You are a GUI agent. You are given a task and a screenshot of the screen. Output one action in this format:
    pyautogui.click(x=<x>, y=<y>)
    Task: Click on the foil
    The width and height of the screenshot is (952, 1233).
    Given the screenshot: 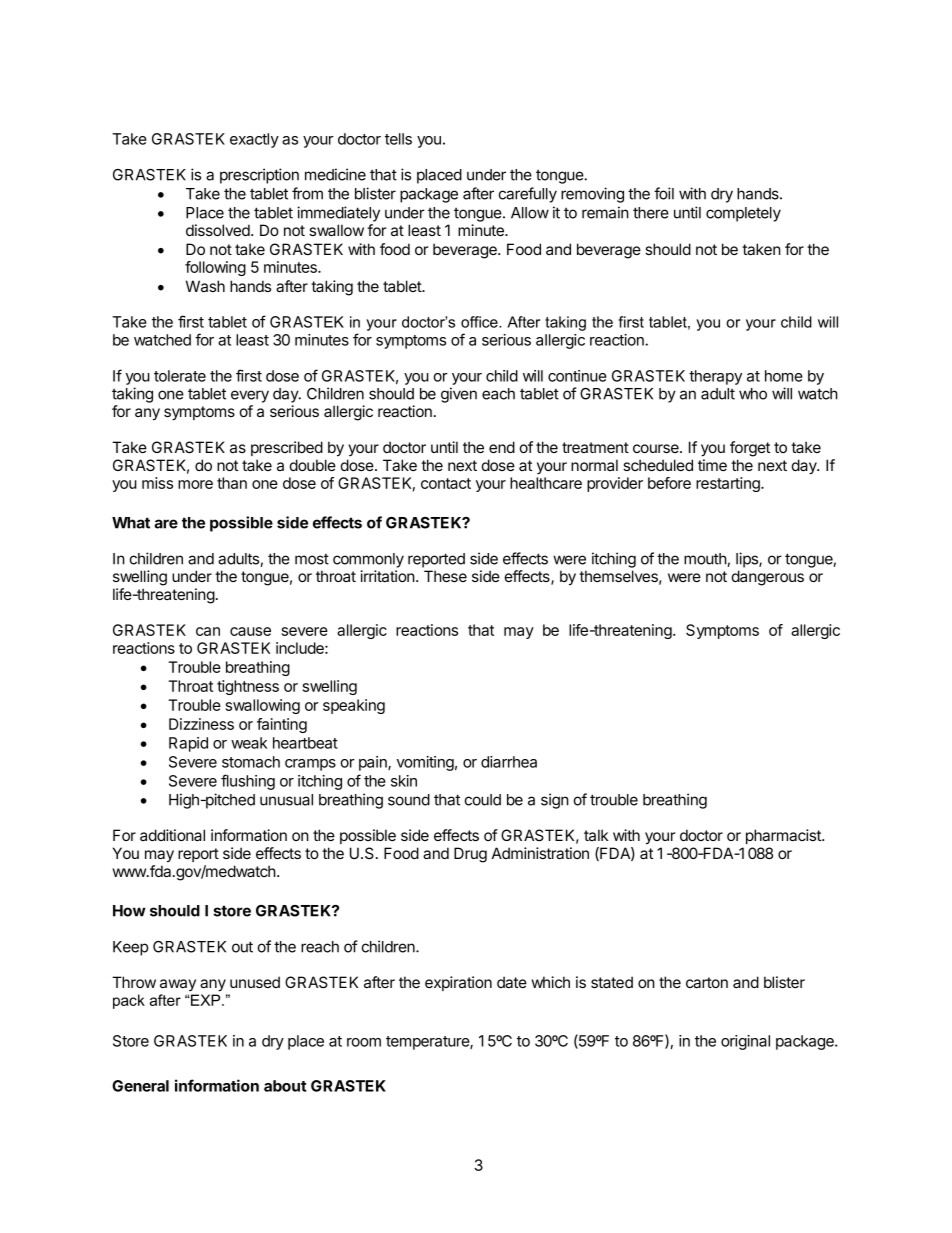 What is the action you would take?
    pyautogui.click(x=664, y=193)
